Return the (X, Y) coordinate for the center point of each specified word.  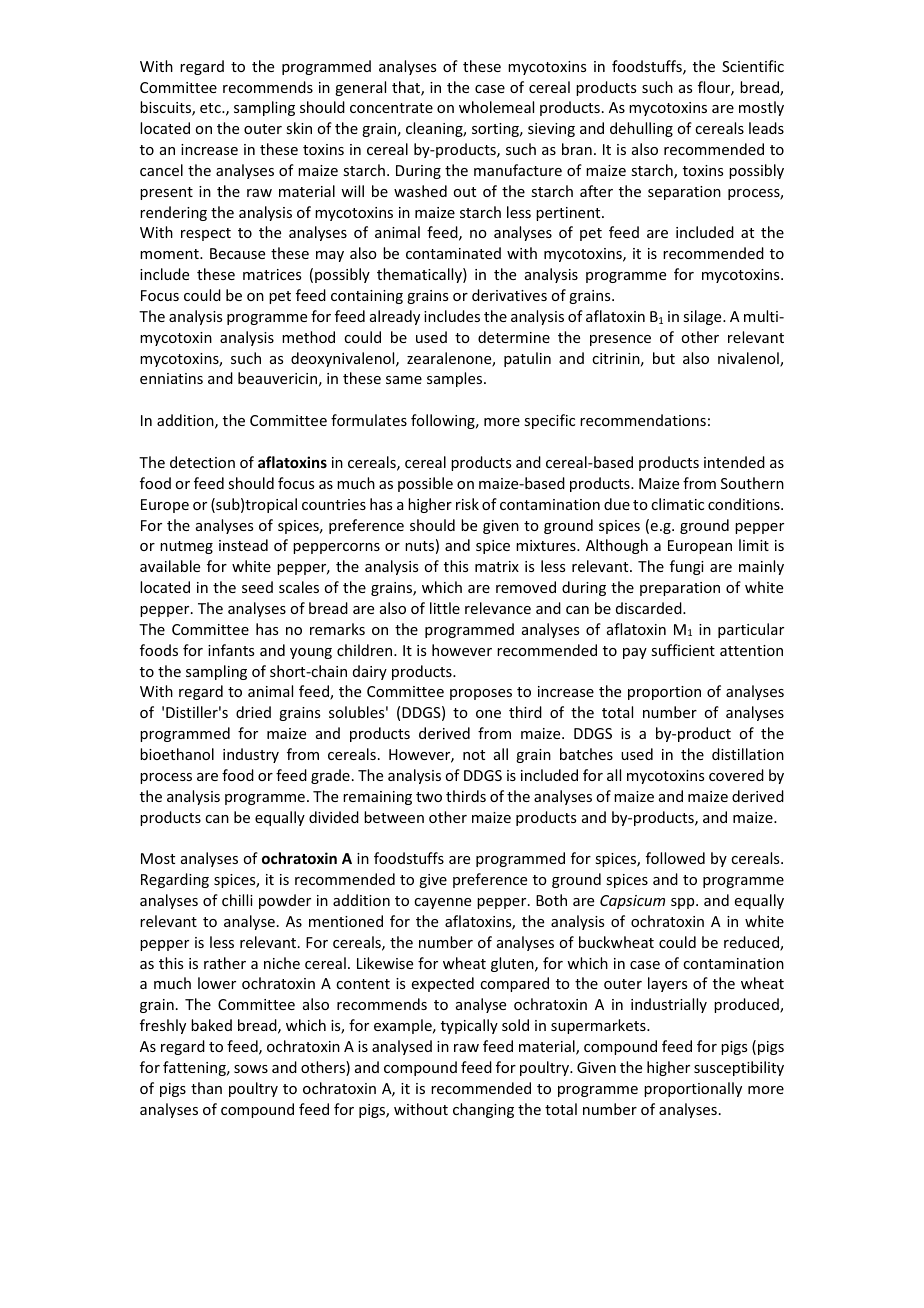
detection (202, 462)
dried (253, 712)
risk (467, 504)
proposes (481, 694)
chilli (237, 900)
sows (251, 1069)
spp (684, 903)
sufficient (683, 650)
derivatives (509, 295)
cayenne (442, 903)
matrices (272, 274)
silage (703, 317)
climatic (677, 504)
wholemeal (496, 107)
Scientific (753, 66)
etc (211, 108)
